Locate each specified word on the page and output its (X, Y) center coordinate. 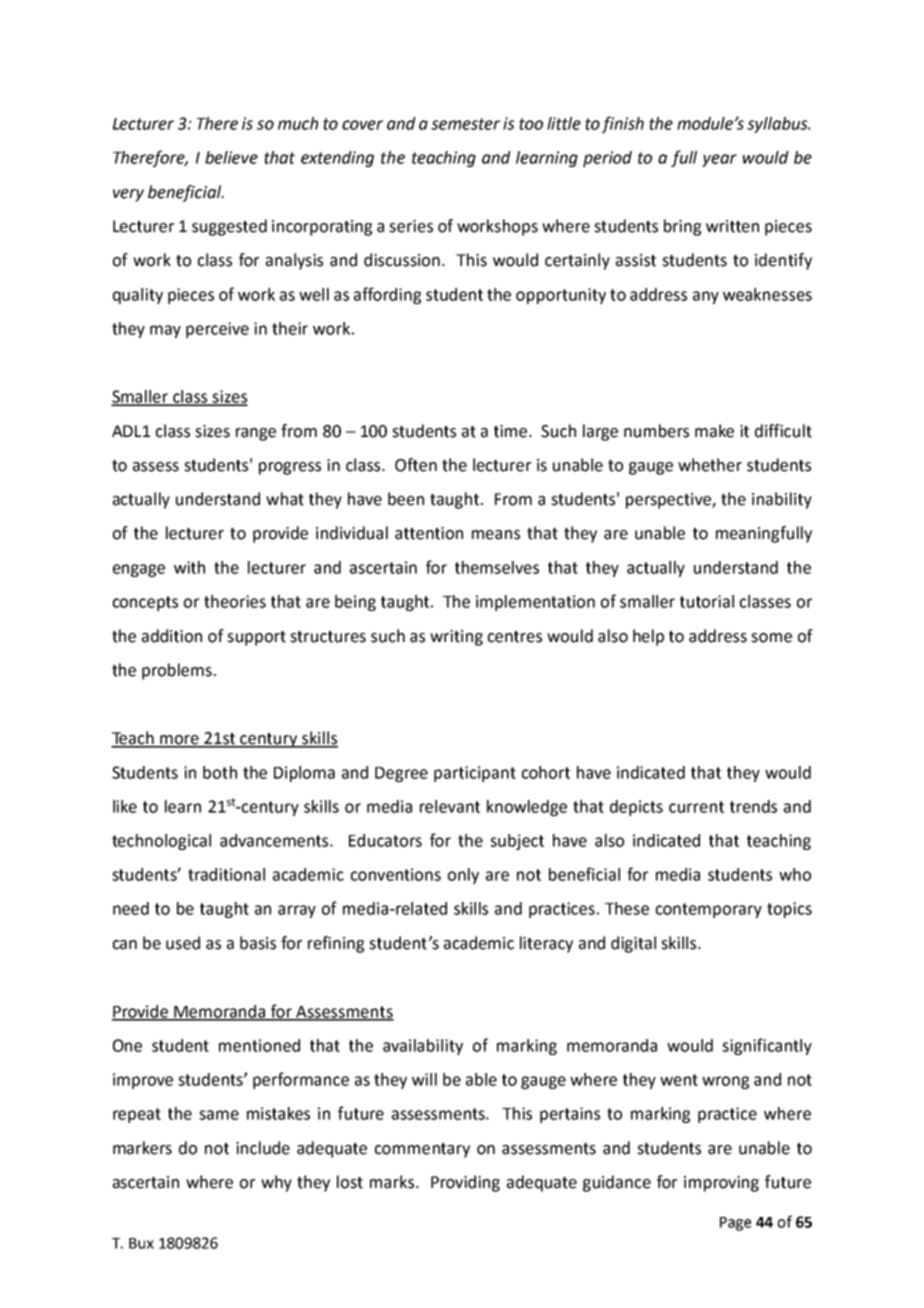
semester (465, 124)
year (719, 160)
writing (456, 638)
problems (177, 671)
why (276, 1183)
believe (231, 157)
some (771, 638)
